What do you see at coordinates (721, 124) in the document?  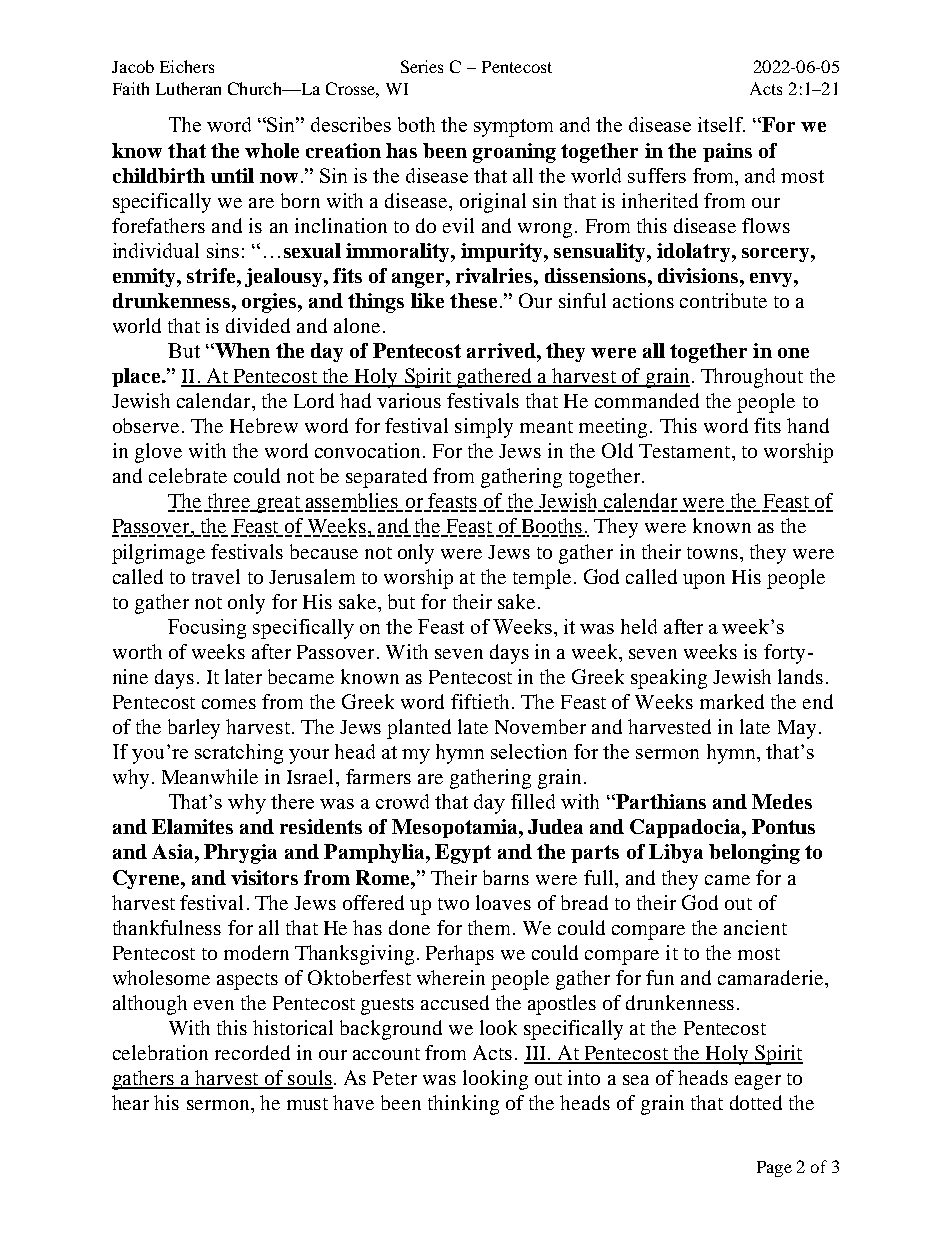 I see `itself` at bounding box center [721, 124].
